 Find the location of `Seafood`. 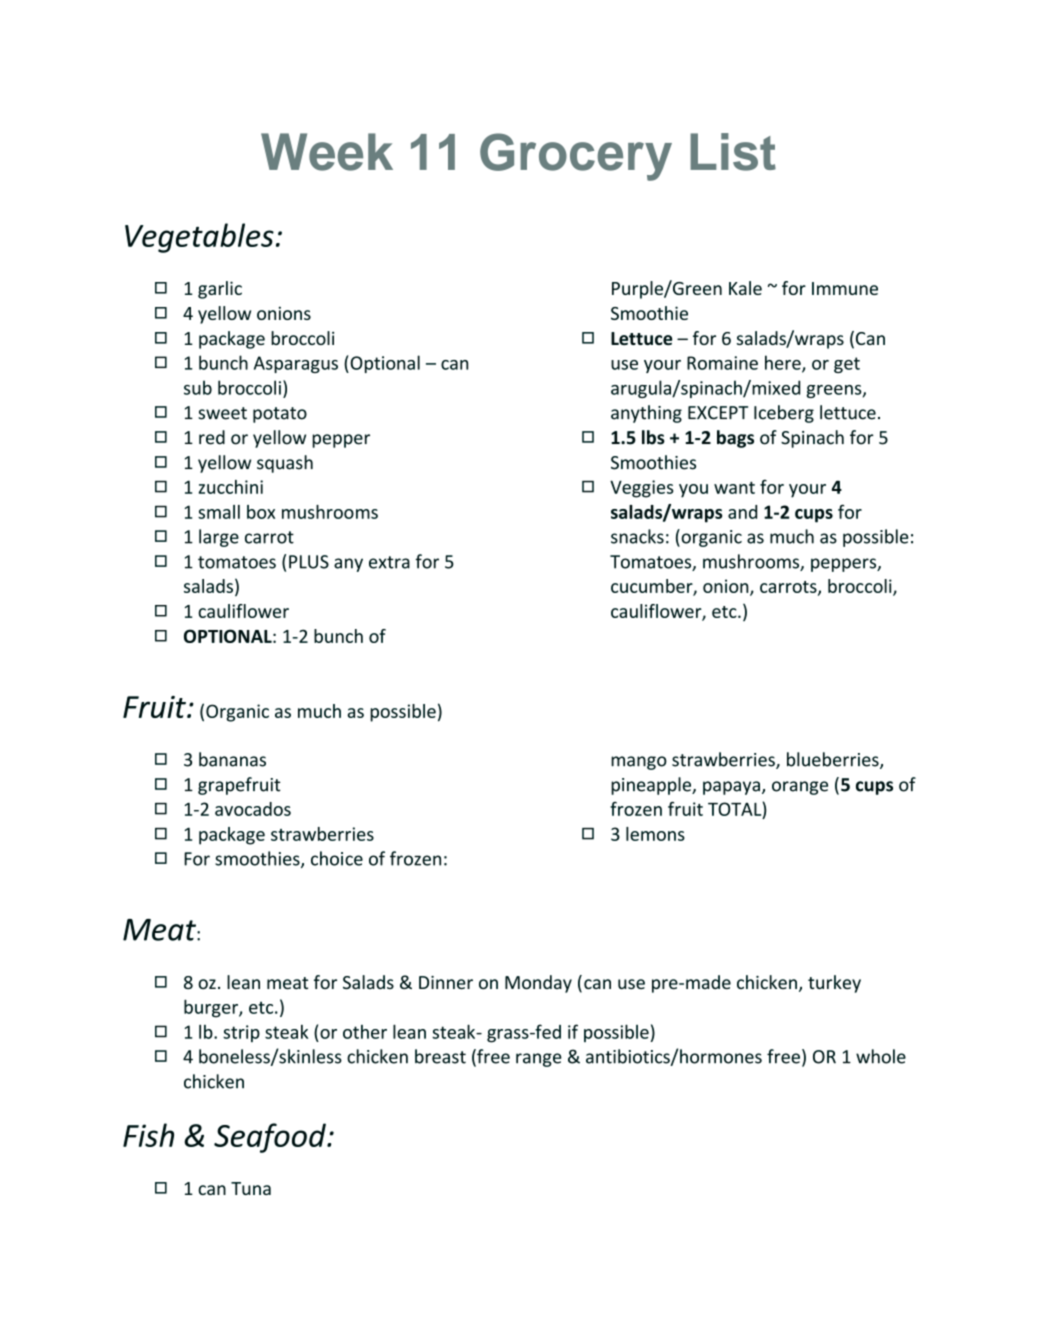

Seafood is located at coordinates (271, 1138).
